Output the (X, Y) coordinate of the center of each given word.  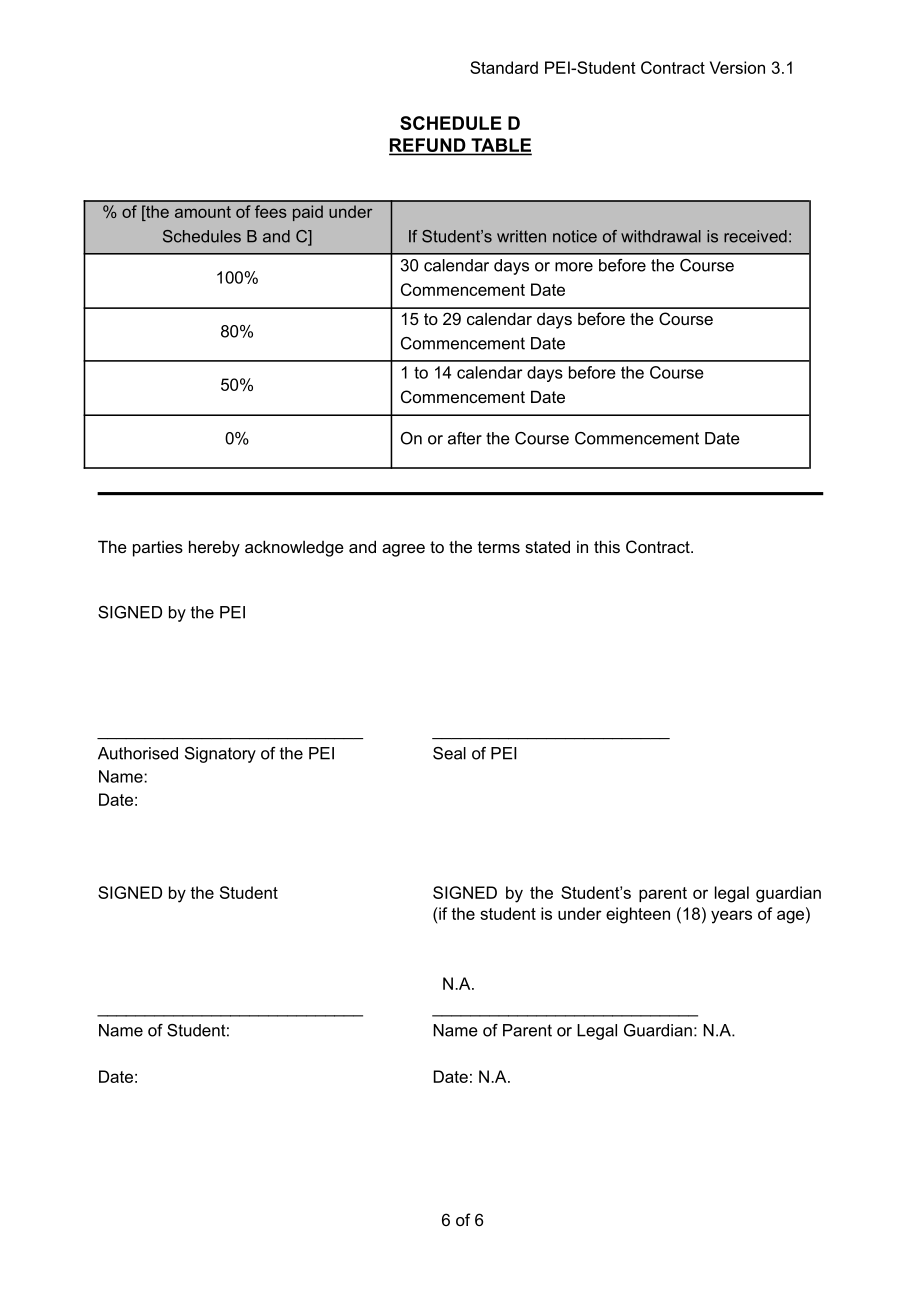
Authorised (138, 753)
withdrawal (661, 236)
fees (271, 211)
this (607, 546)
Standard (504, 67)
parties (158, 548)
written (521, 236)
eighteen (638, 915)
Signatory (220, 755)
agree (403, 550)
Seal (449, 753)
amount (203, 212)
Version (737, 67)
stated (547, 546)
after (465, 438)
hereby (214, 548)
